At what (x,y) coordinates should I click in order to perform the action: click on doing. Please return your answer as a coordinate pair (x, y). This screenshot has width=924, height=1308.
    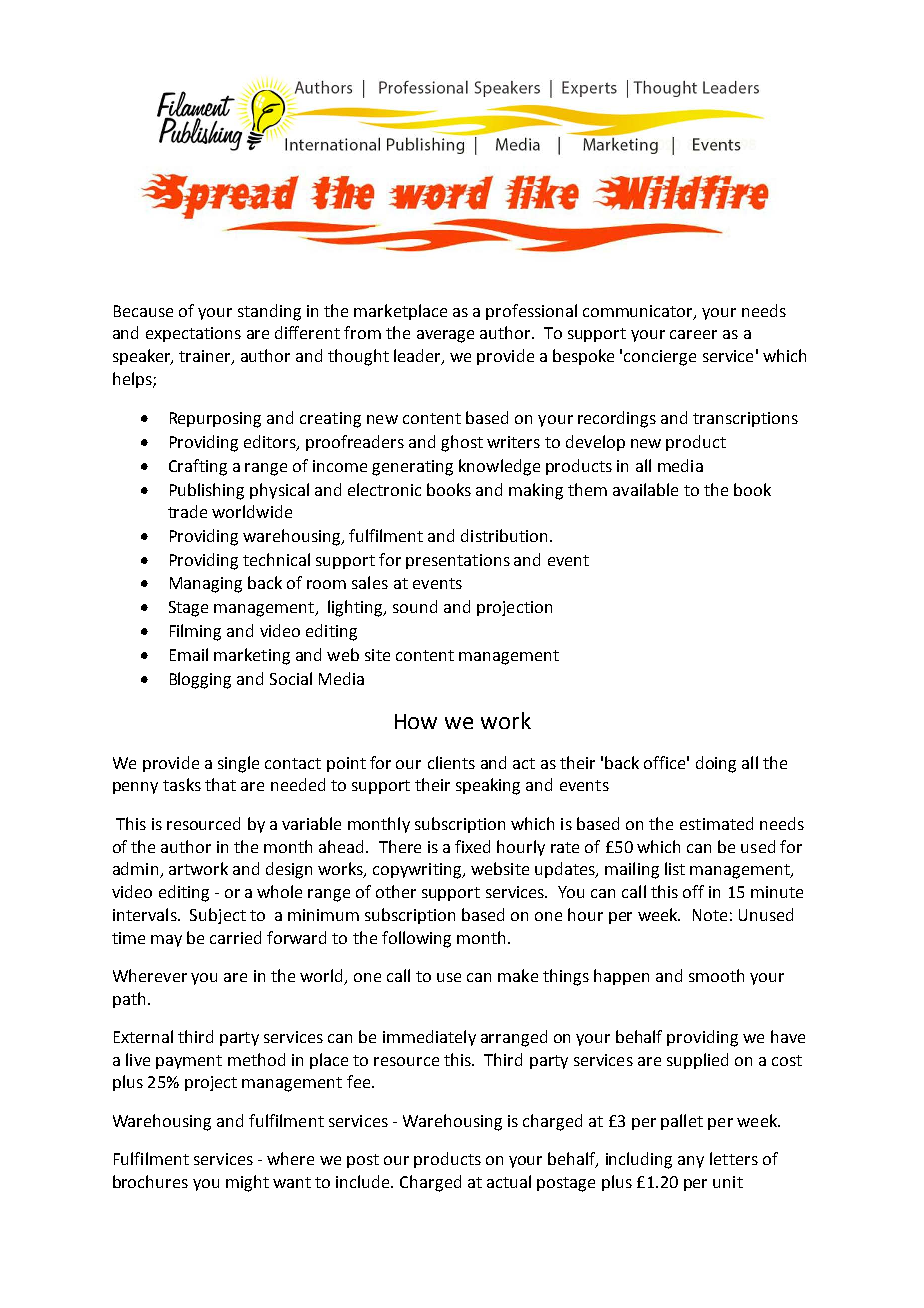
    Looking at the image, I should click on (716, 764).
